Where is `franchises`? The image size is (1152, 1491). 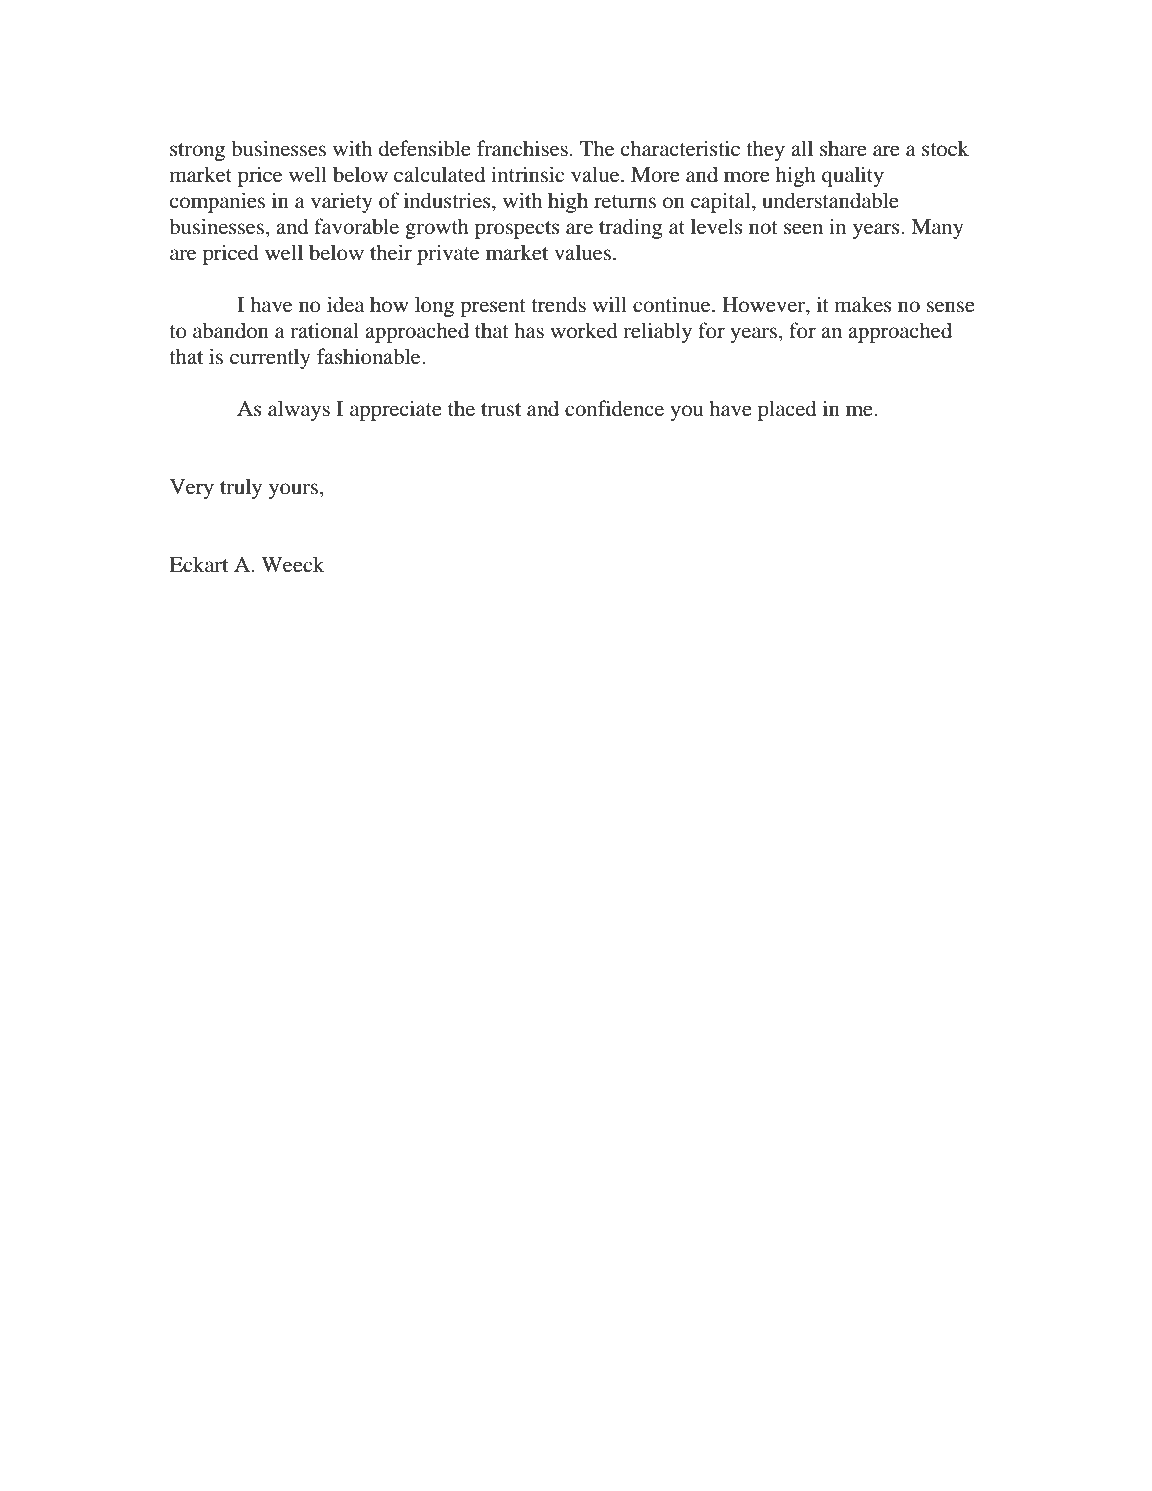
franchises is located at coordinates (522, 148).
